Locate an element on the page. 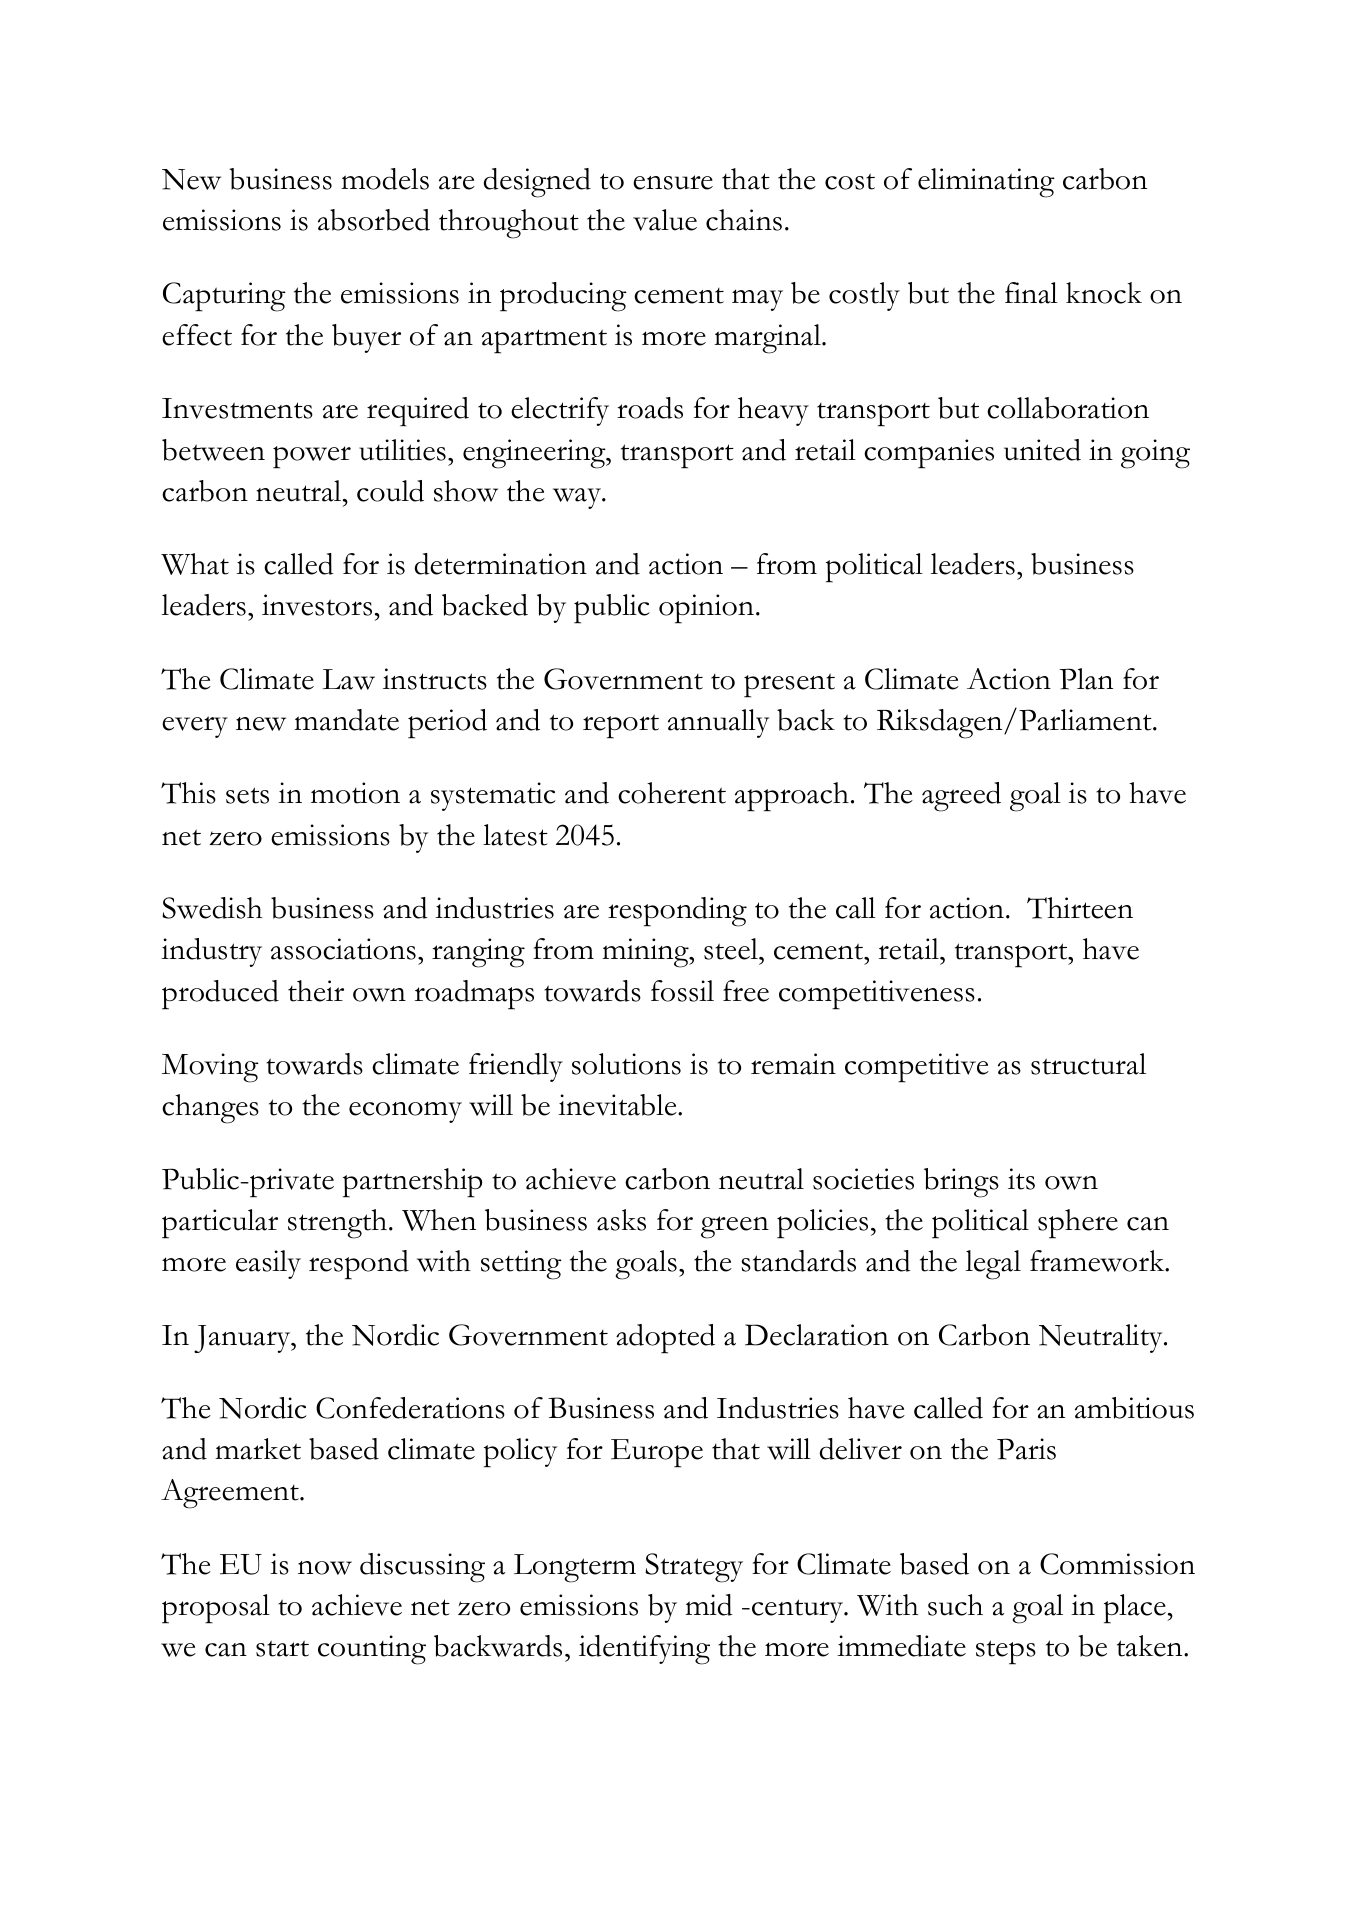 This image has height=1921, width=1358. value is located at coordinates (665, 220).
